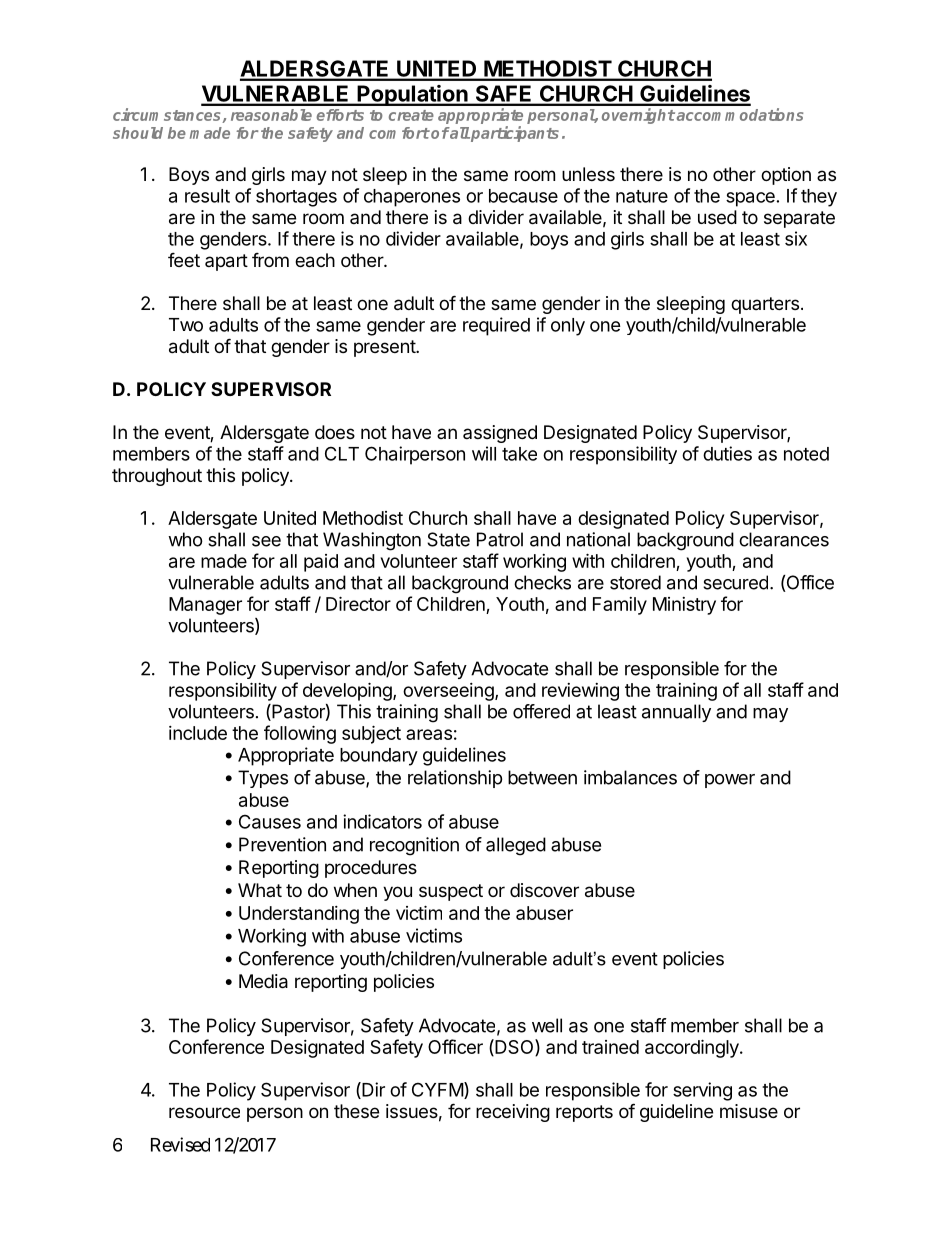 This document has height=1233, width=952. What do you see at coordinates (455, 779) in the document?
I see `relationship` at bounding box center [455, 779].
